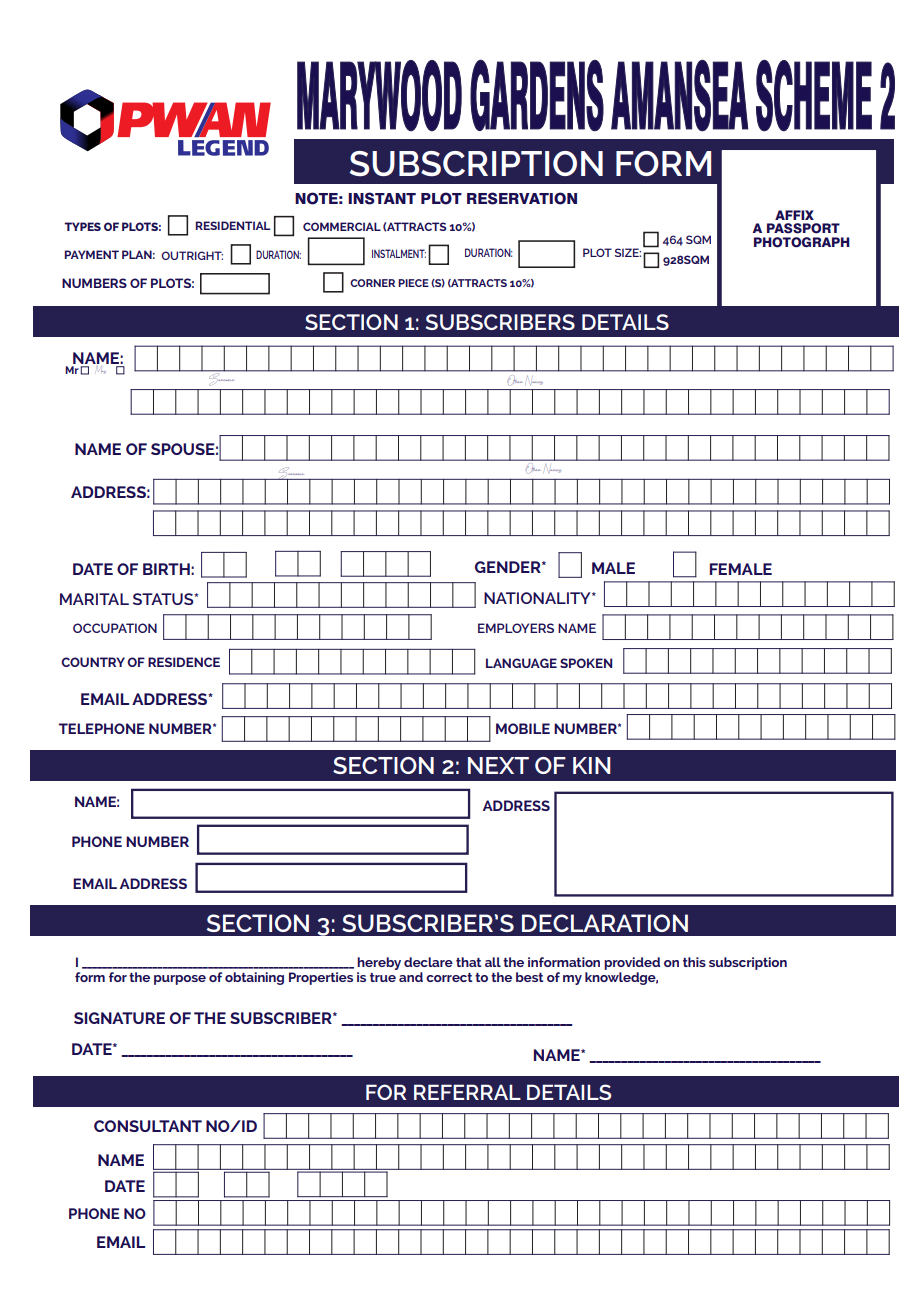 This screenshot has height=1307, width=924. What do you see at coordinates (537, 95) in the screenshot?
I see `GARDENS` at bounding box center [537, 95].
